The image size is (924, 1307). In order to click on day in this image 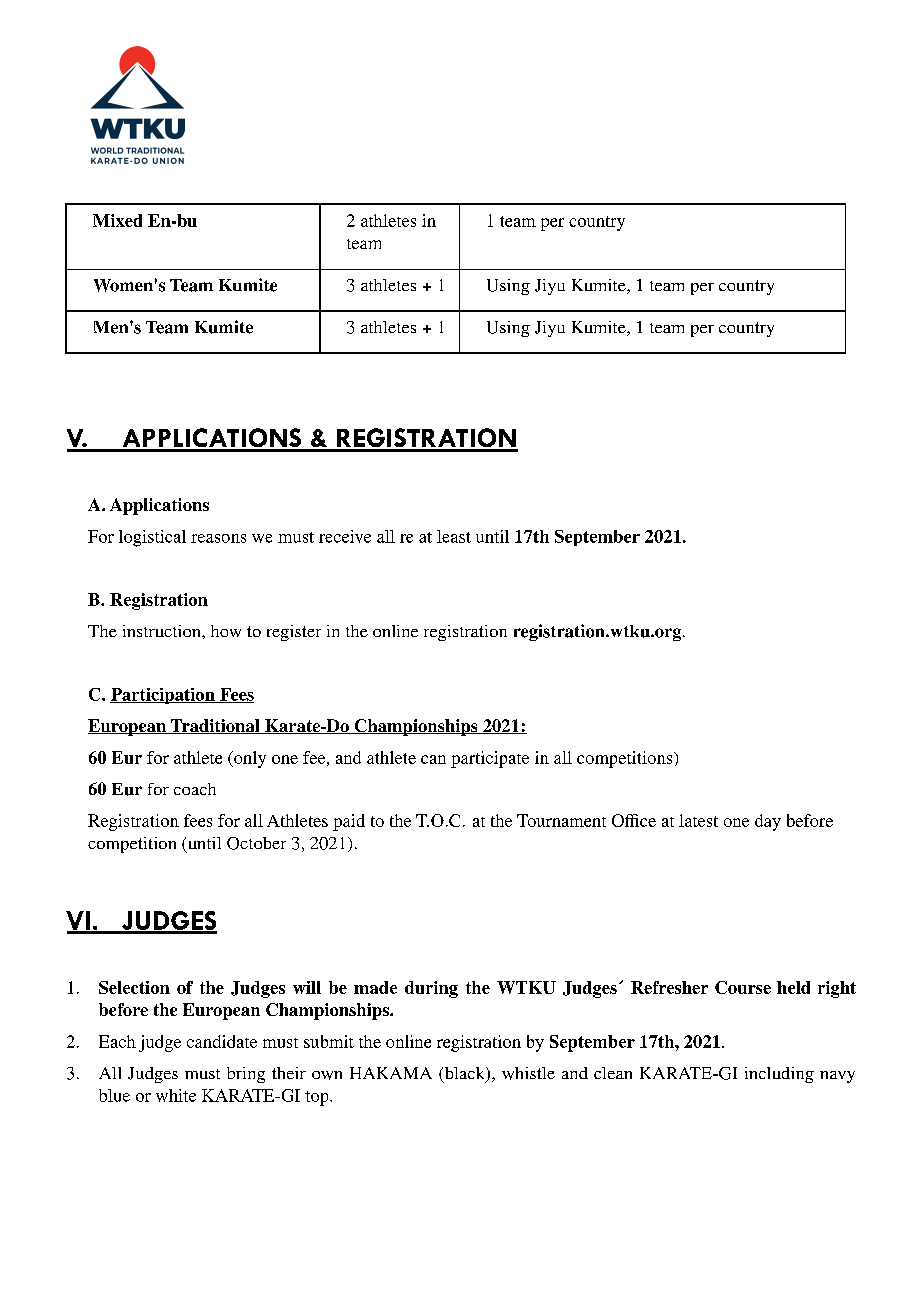, I will do `click(768, 822)`.
